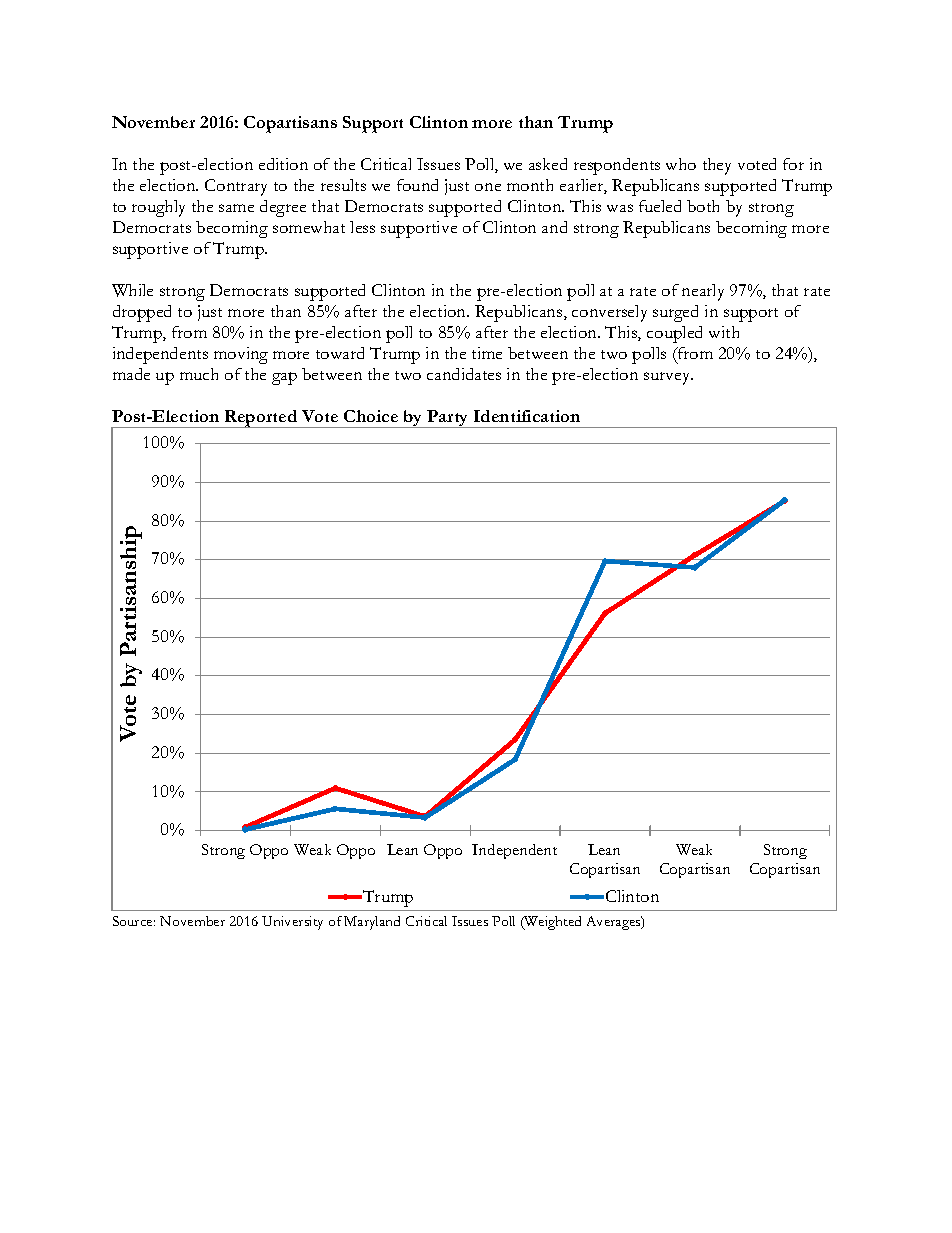 The height and width of the screenshot is (1233, 952). What do you see at coordinates (448, 419) in the screenshot?
I see `Party` at bounding box center [448, 419].
